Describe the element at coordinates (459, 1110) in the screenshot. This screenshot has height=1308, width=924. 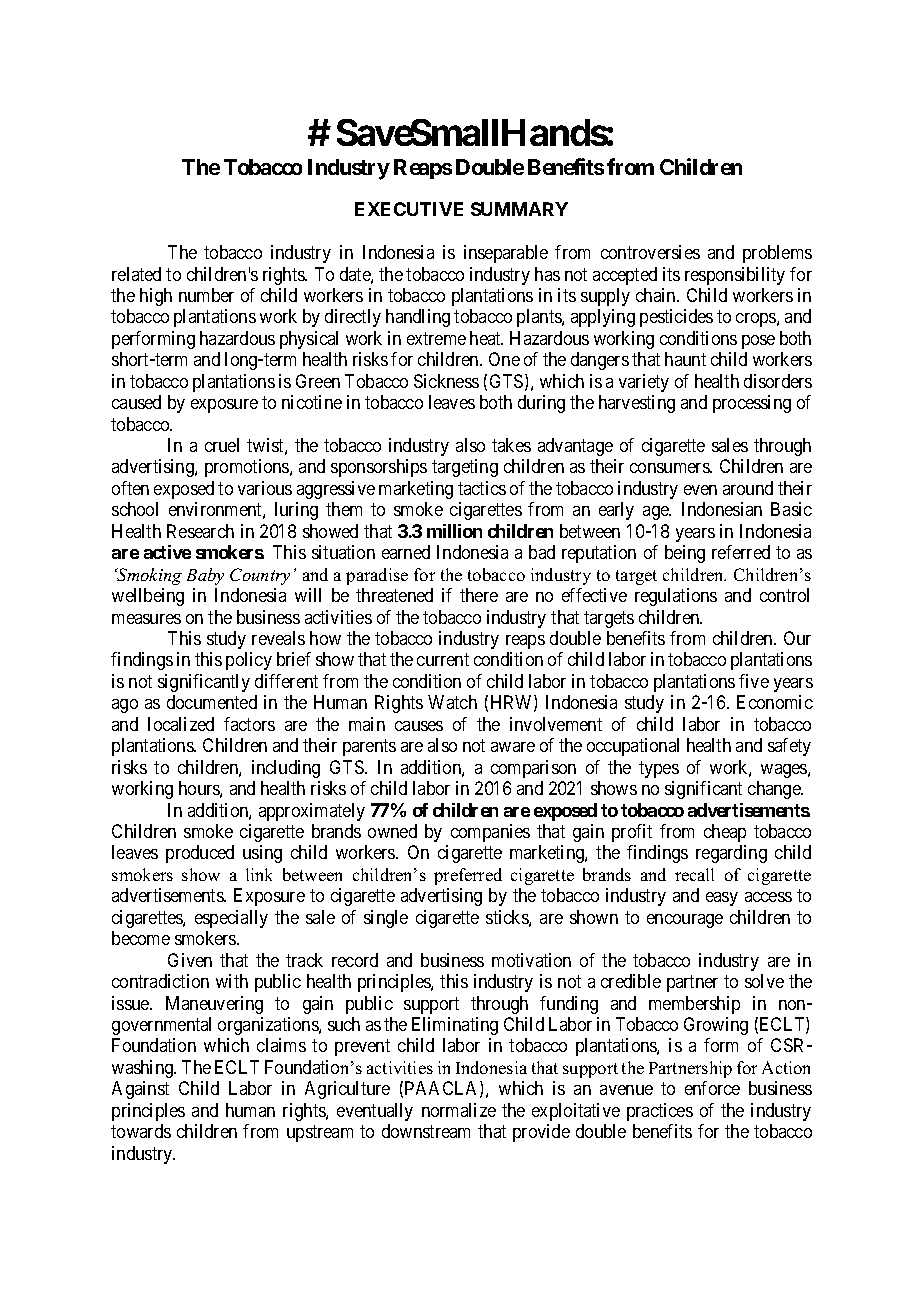
I see `normalize` at that location.
